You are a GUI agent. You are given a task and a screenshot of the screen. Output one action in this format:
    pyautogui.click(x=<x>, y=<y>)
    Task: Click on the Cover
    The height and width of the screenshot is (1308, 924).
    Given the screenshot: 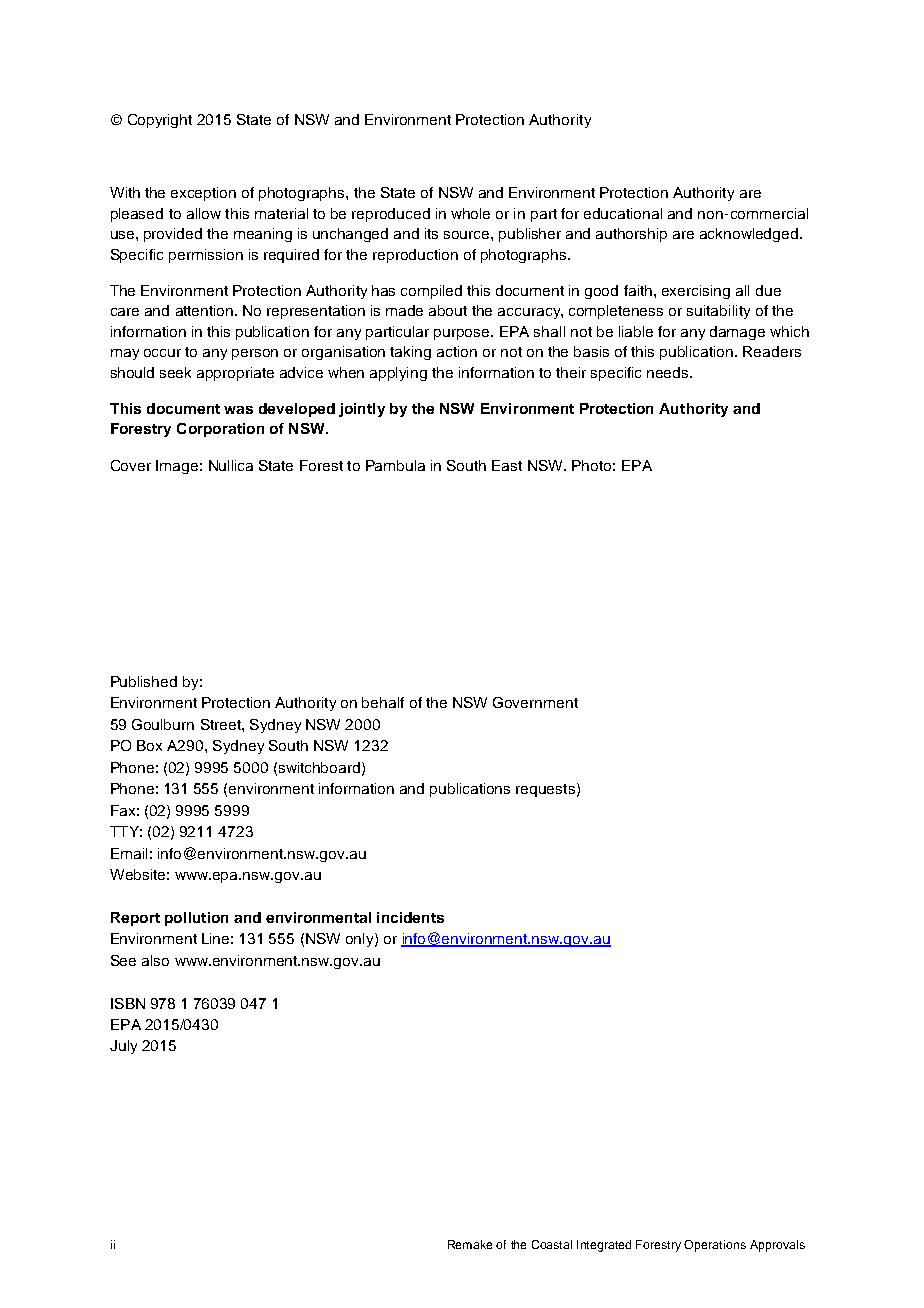 What is the action you would take?
    pyautogui.click(x=131, y=465)
